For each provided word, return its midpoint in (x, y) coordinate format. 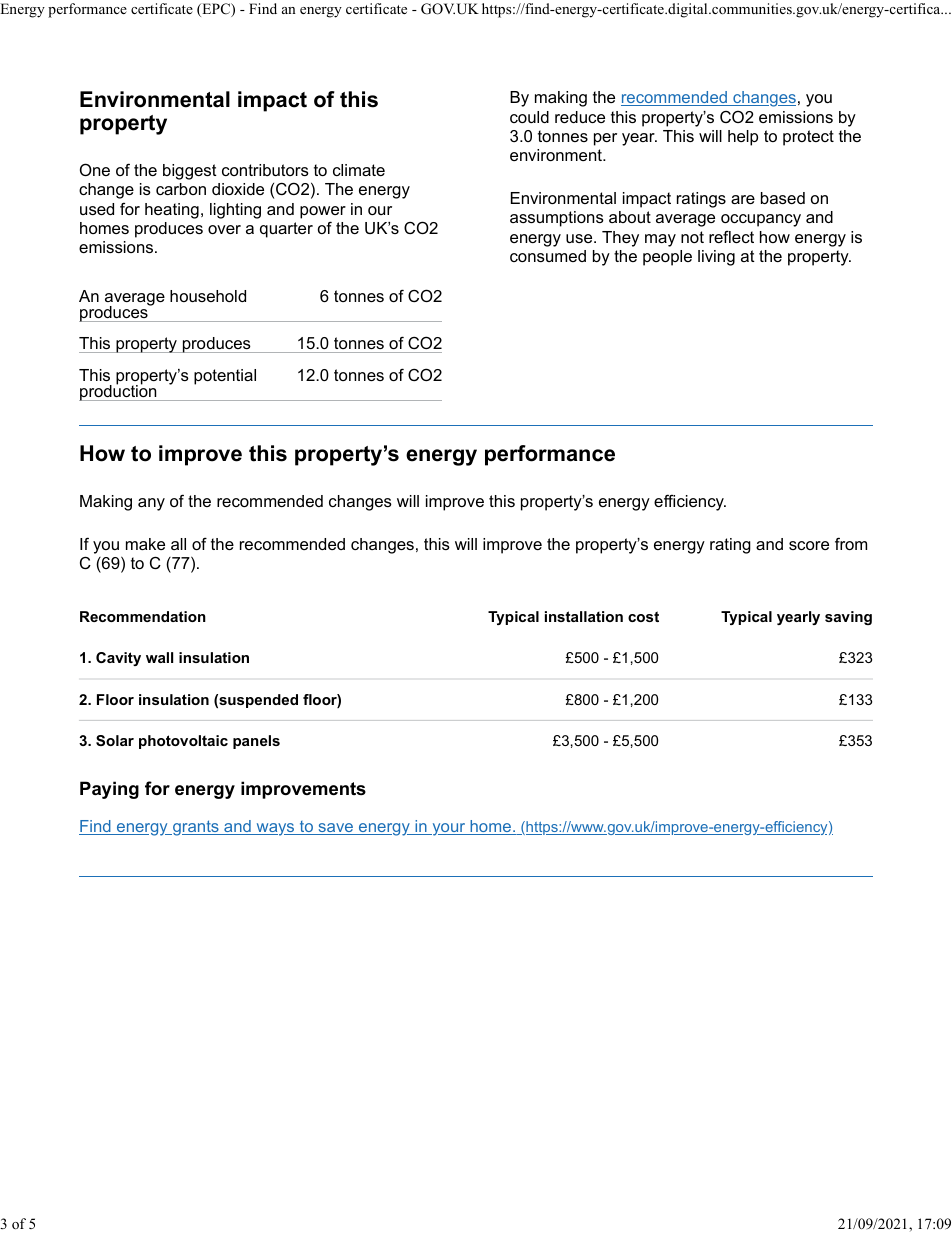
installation (584, 616)
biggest (190, 172)
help (743, 138)
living (716, 258)
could (529, 117)
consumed (548, 256)
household (208, 296)
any (151, 504)
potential (225, 377)
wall (159, 657)
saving (848, 618)
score (809, 545)
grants (196, 828)
